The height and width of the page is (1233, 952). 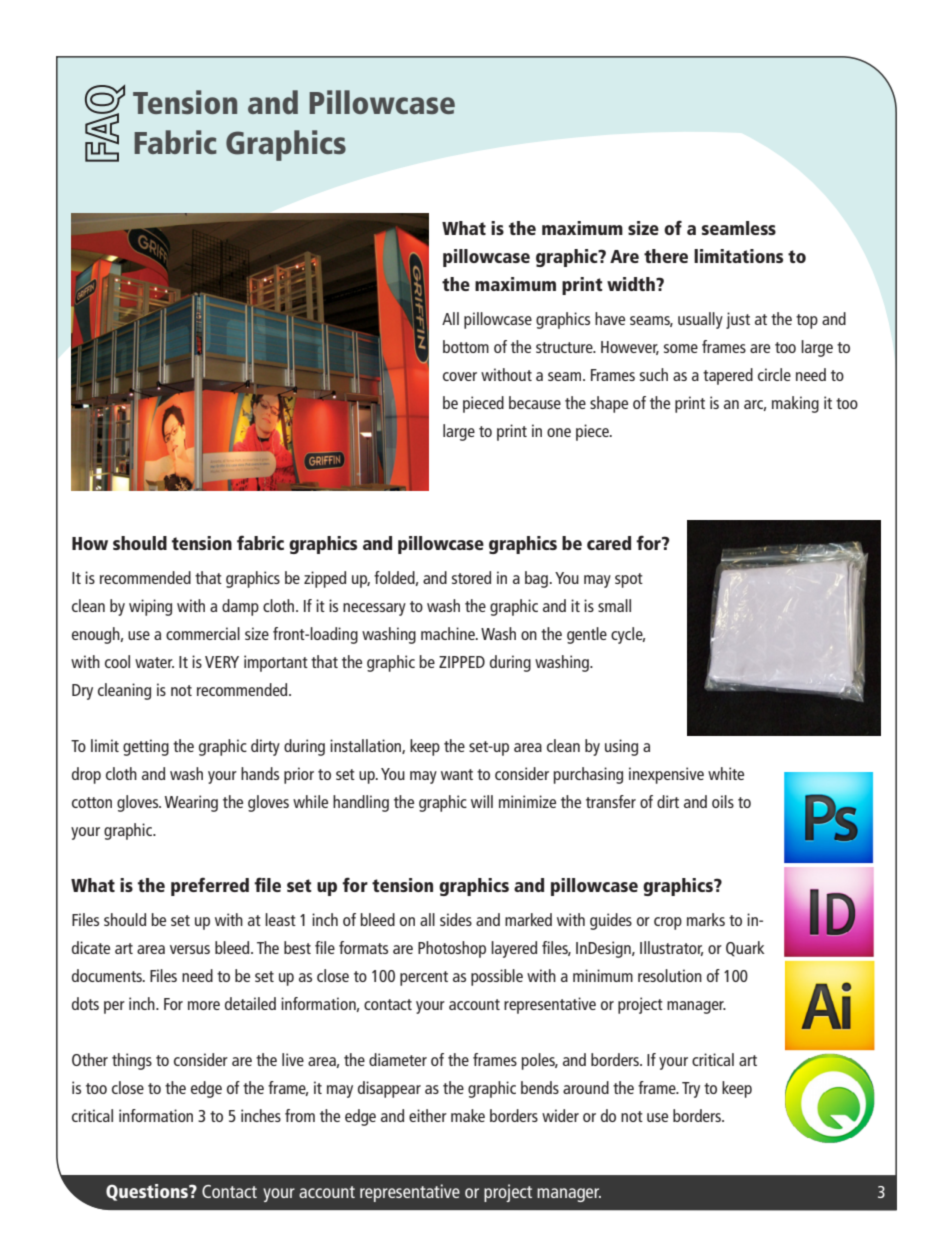 What do you see at coordinates (148, 1192) in the page?
I see `Questions` at bounding box center [148, 1192].
